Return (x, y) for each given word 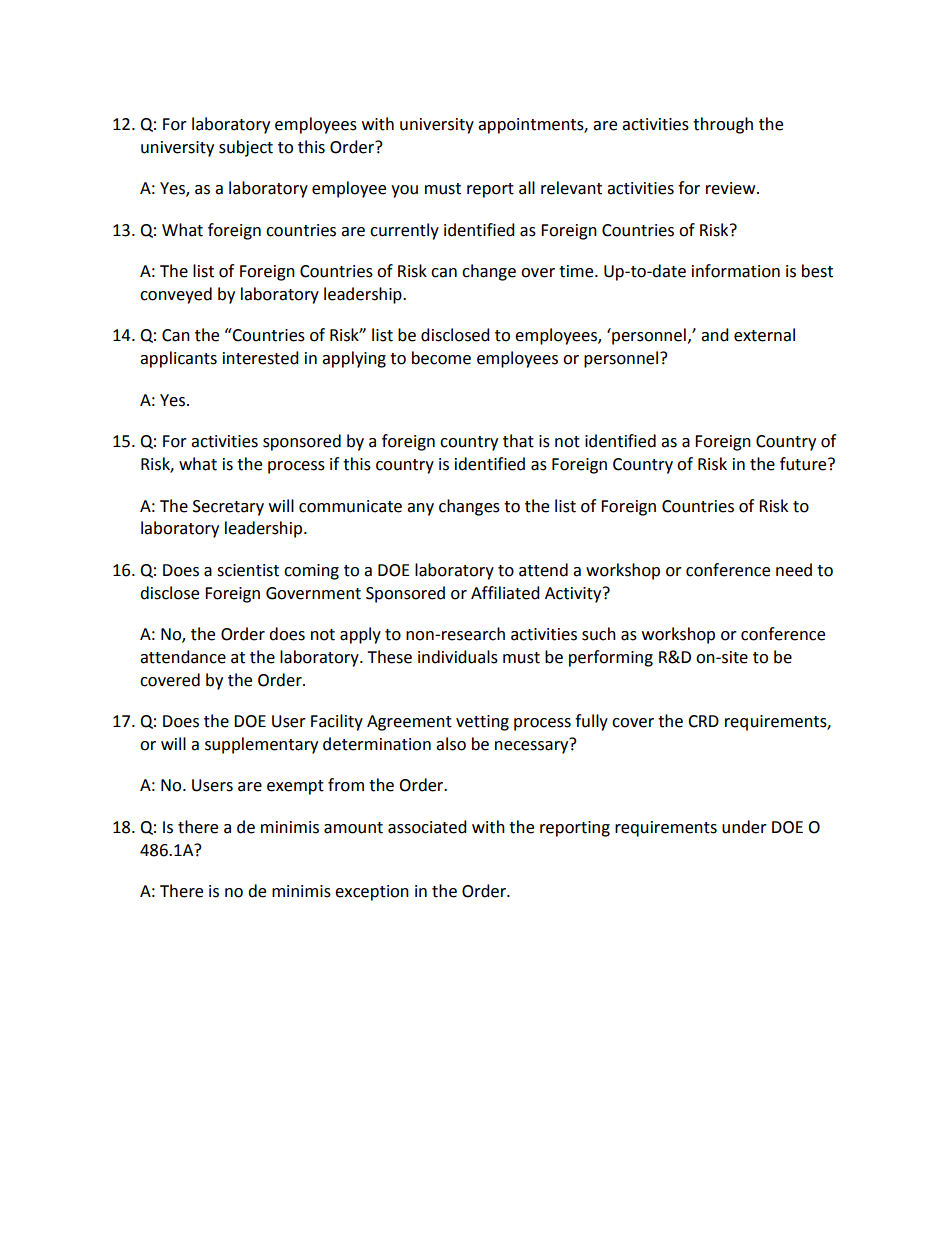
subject (246, 148)
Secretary (228, 508)
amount (353, 828)
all (527, 188)
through (723, 125)
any (420, 509)
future (804, 464)
